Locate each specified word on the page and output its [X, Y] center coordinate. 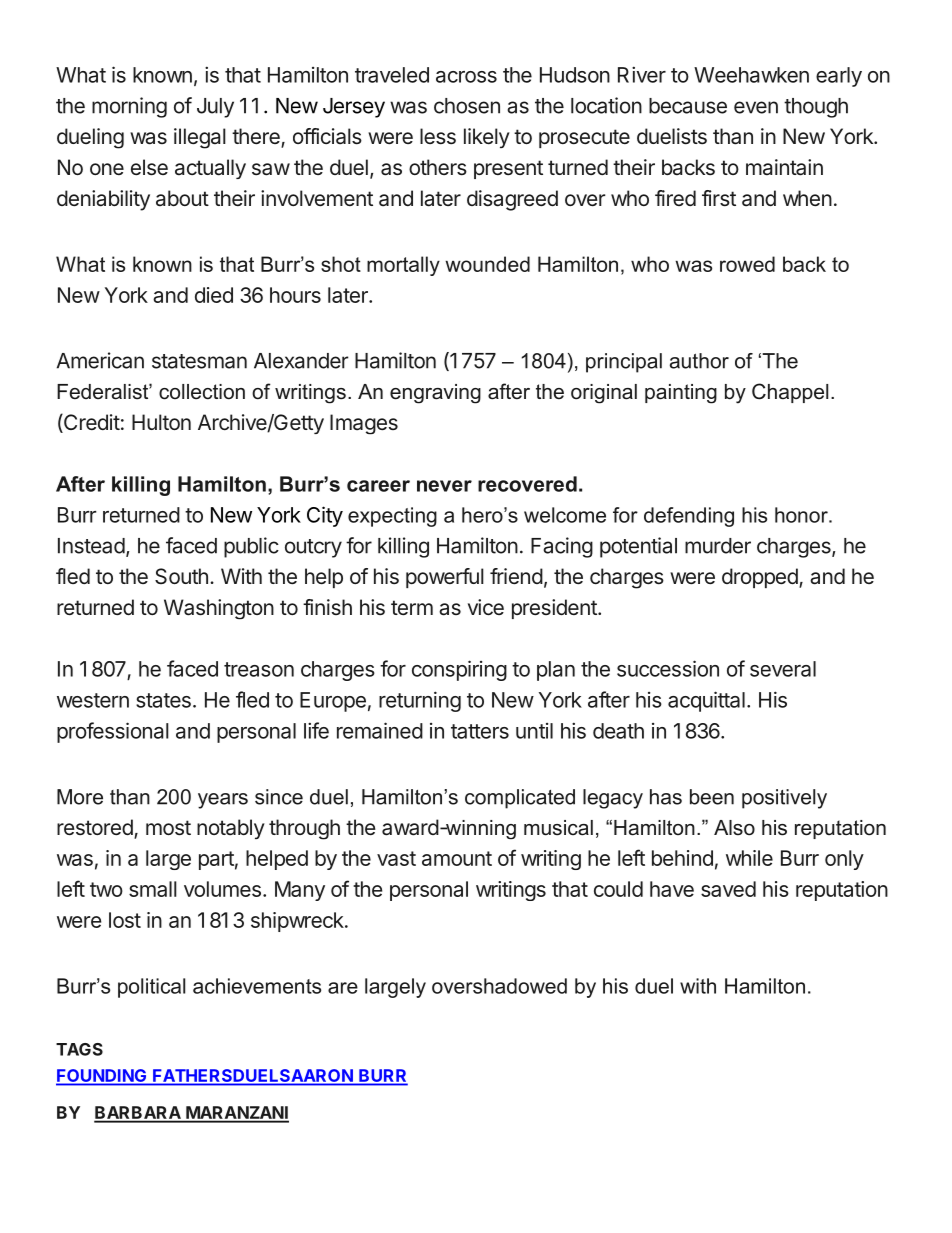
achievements [257, 986]
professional [113, 732]
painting [681, 394]
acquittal [706, 701]
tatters [480, 731]
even [756, 107]
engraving [435, 394]
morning [129, 107]
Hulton [161, 422]
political [151, 988]
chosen [467, 106]
